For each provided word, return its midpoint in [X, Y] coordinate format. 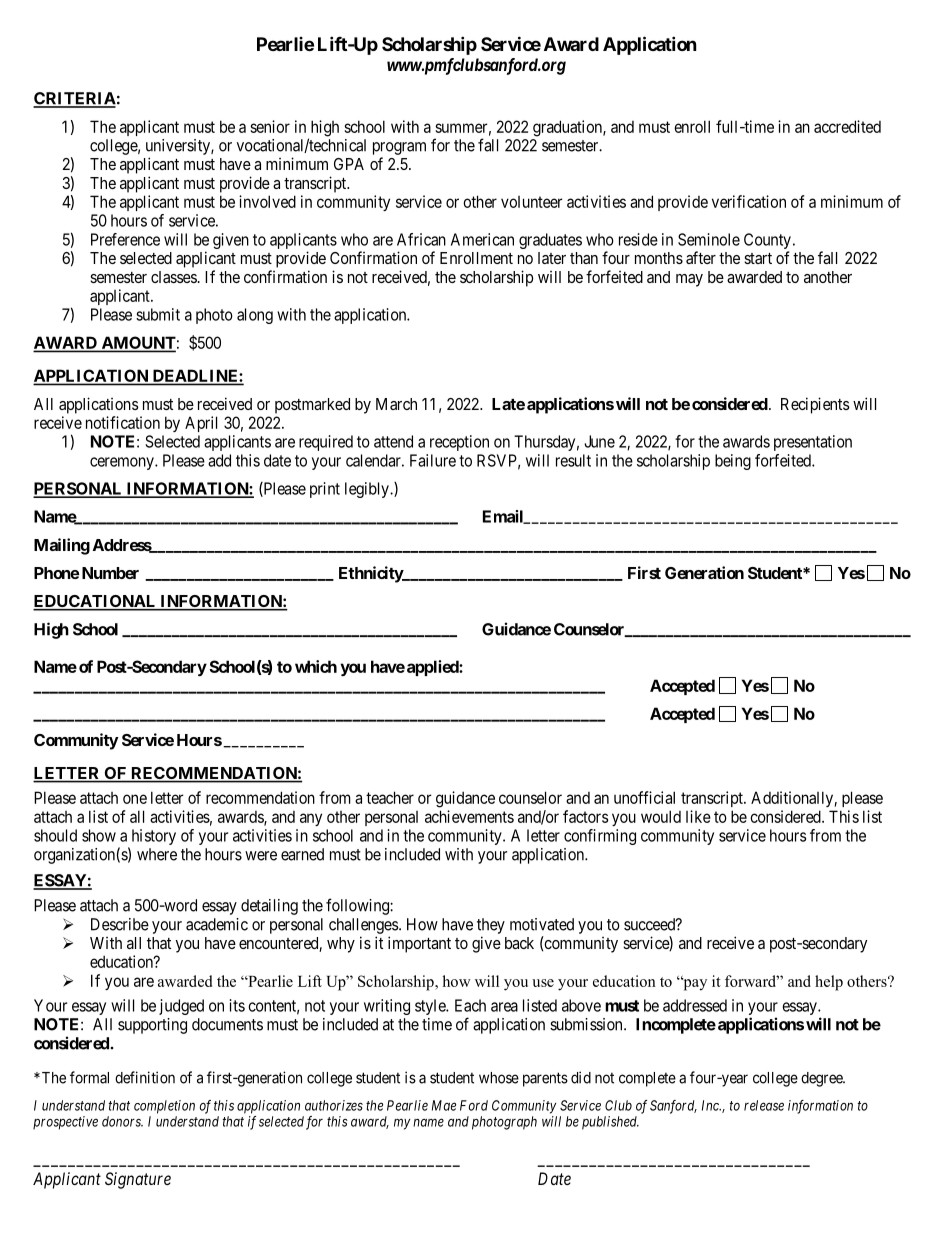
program [399, 148]
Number [110, 573]
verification [749, 201]
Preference [125, 239]
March [396, 404]
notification [123, 422]
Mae [444, 1105]
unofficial [644, 797]
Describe [120, 924]
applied [433, 668]
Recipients [815, 405]
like [698, 816]
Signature [138, 1180]
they [491, 926]
